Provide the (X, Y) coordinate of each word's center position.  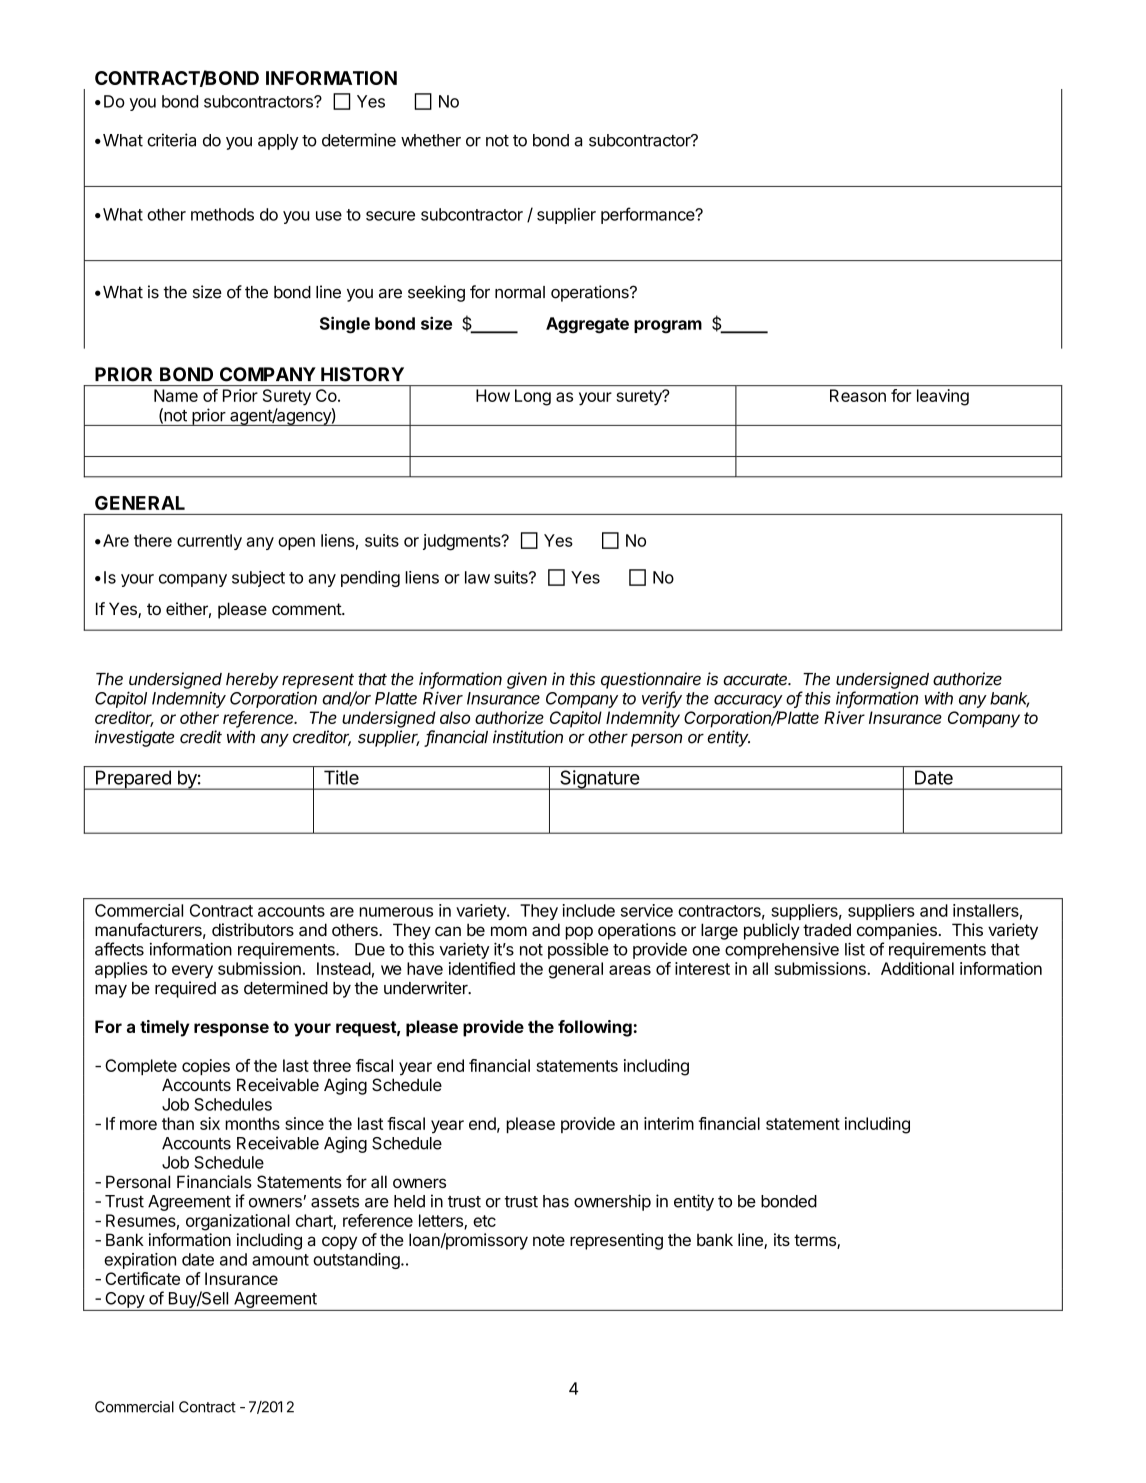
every (192, 972)
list (855, 949)
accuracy (748, 701)
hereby (252, 681)
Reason (858, 395)
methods (222, 214)
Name (176, 395)
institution (528, 737)
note (549, 1240)
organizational (238, 1222)
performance (649, 215)
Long (533, 397)
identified (482, 968)
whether (431, 140)
